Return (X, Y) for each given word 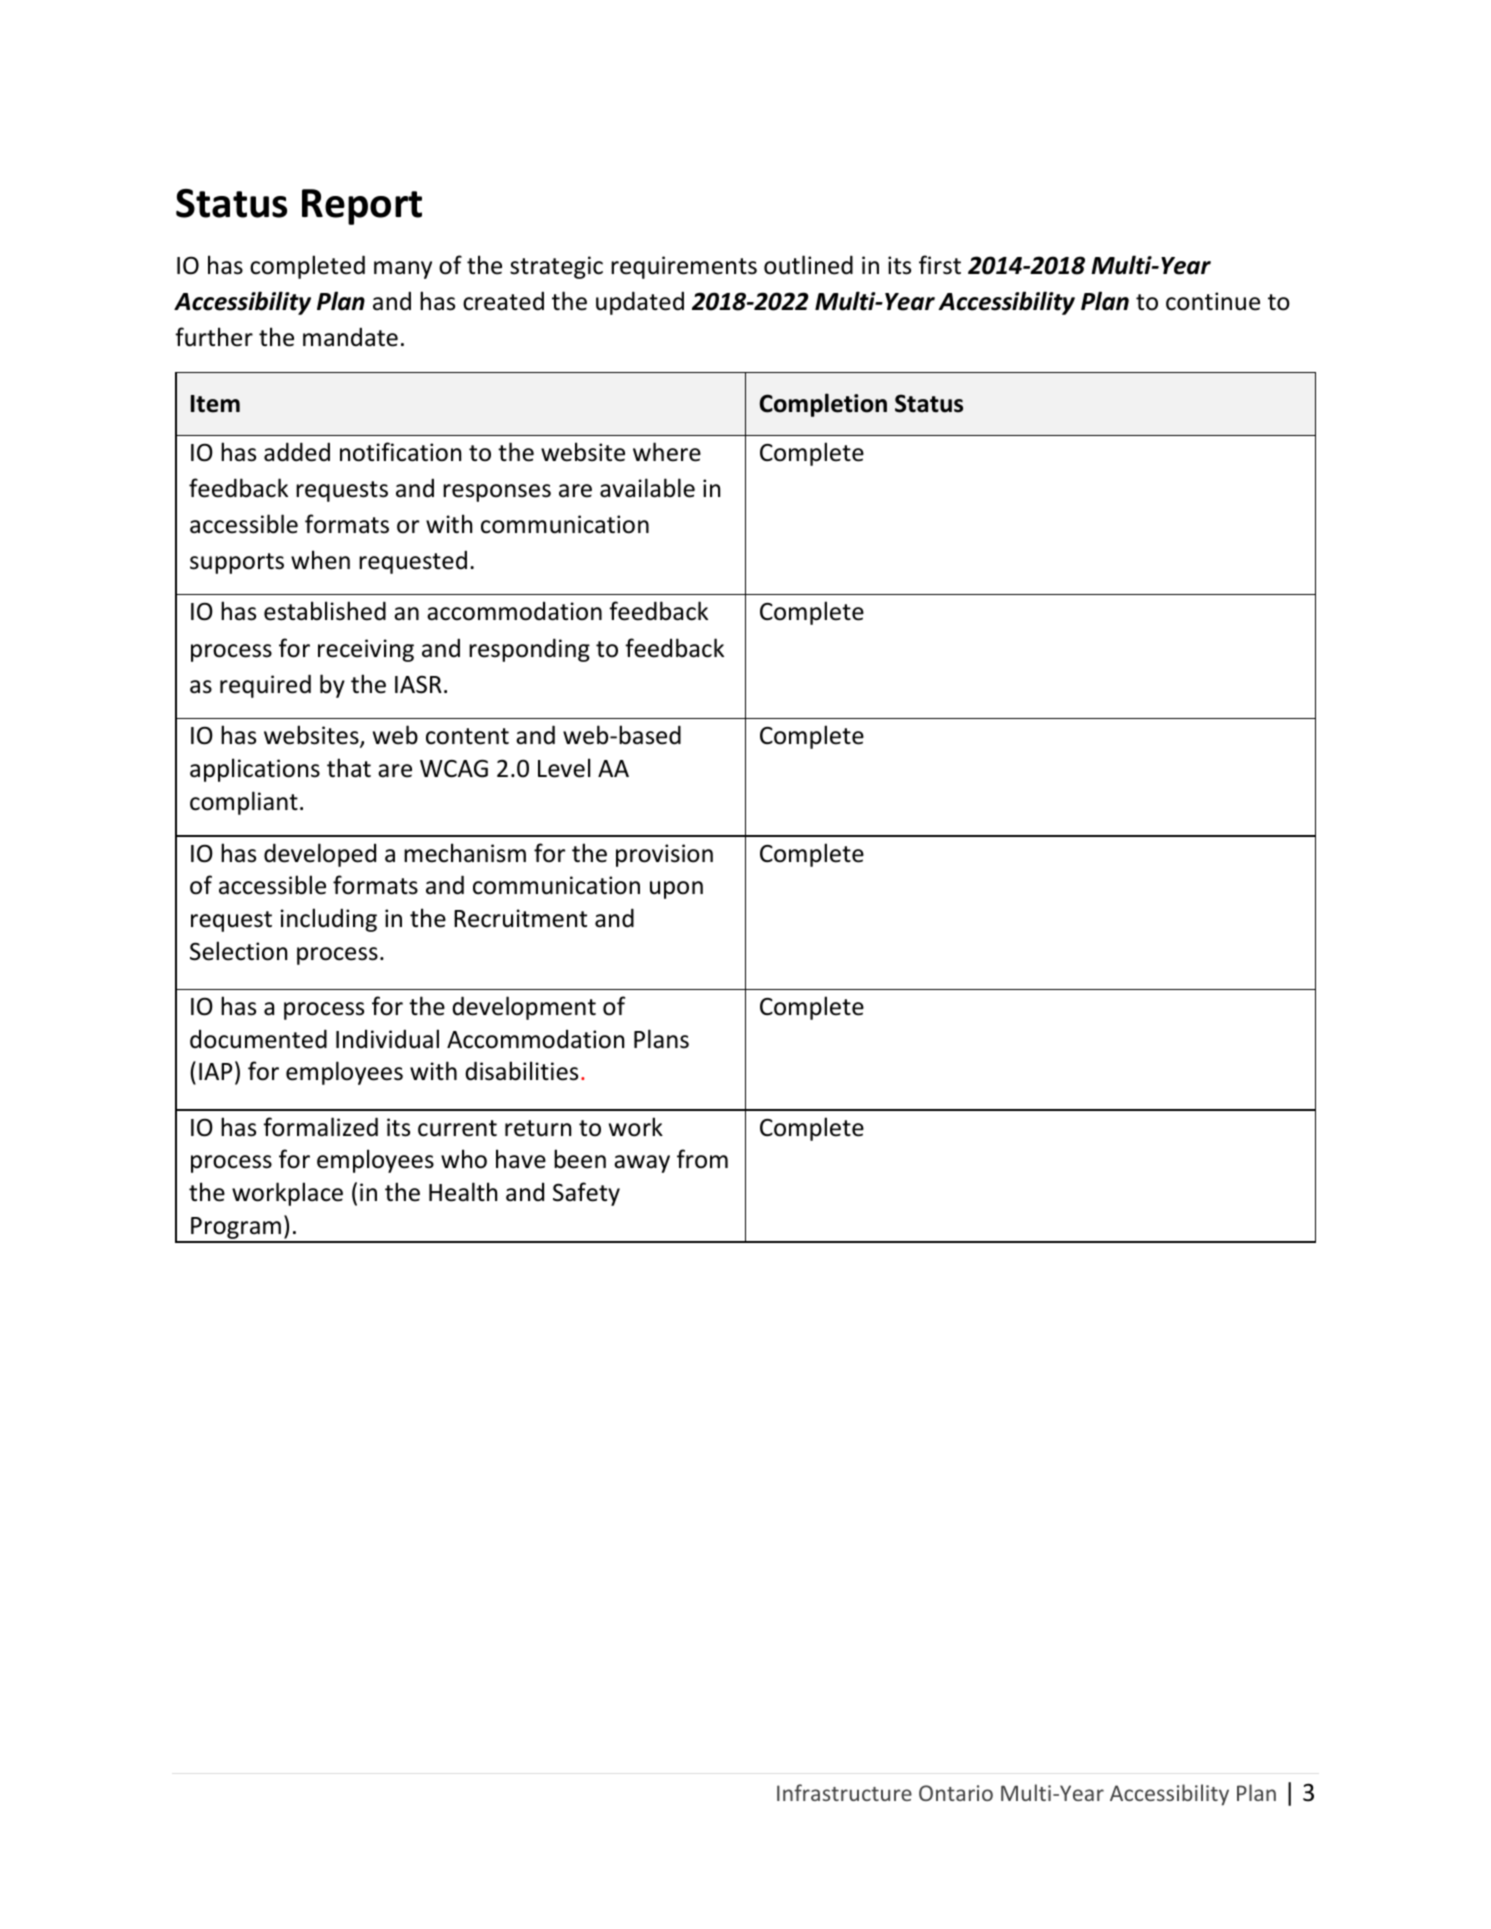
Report (362, 207)
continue (1213, 301)
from (702, 1159)
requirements (684, 267)
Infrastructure (844, 1792)
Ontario (956, 1793)
